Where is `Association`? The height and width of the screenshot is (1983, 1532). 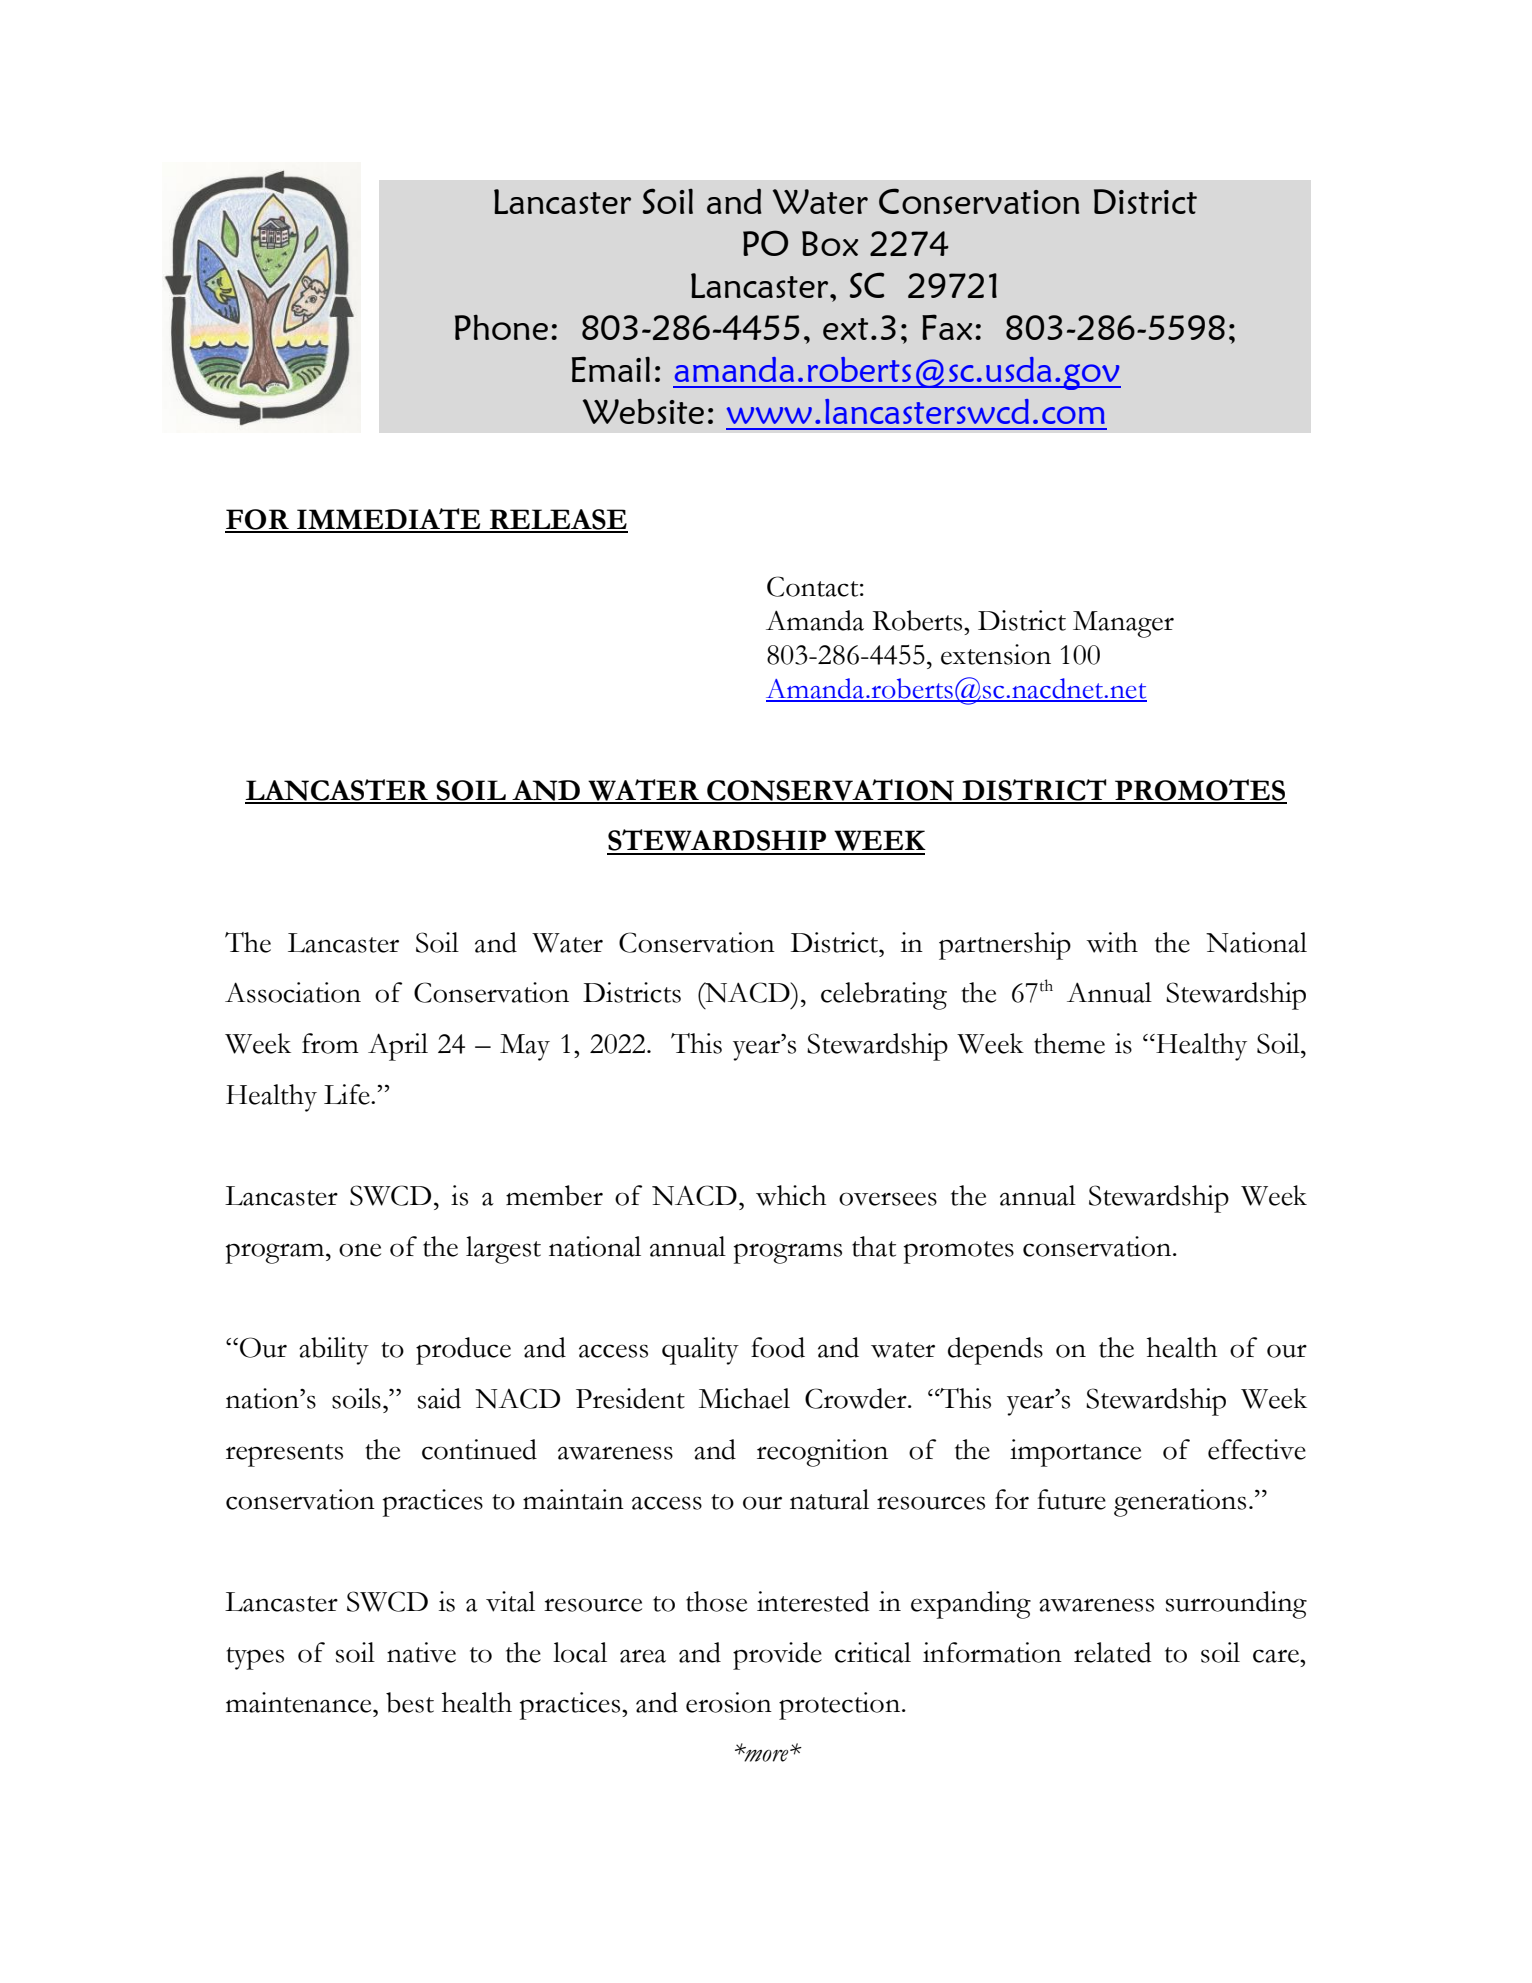
Association is located at coordinates (293, 992).
